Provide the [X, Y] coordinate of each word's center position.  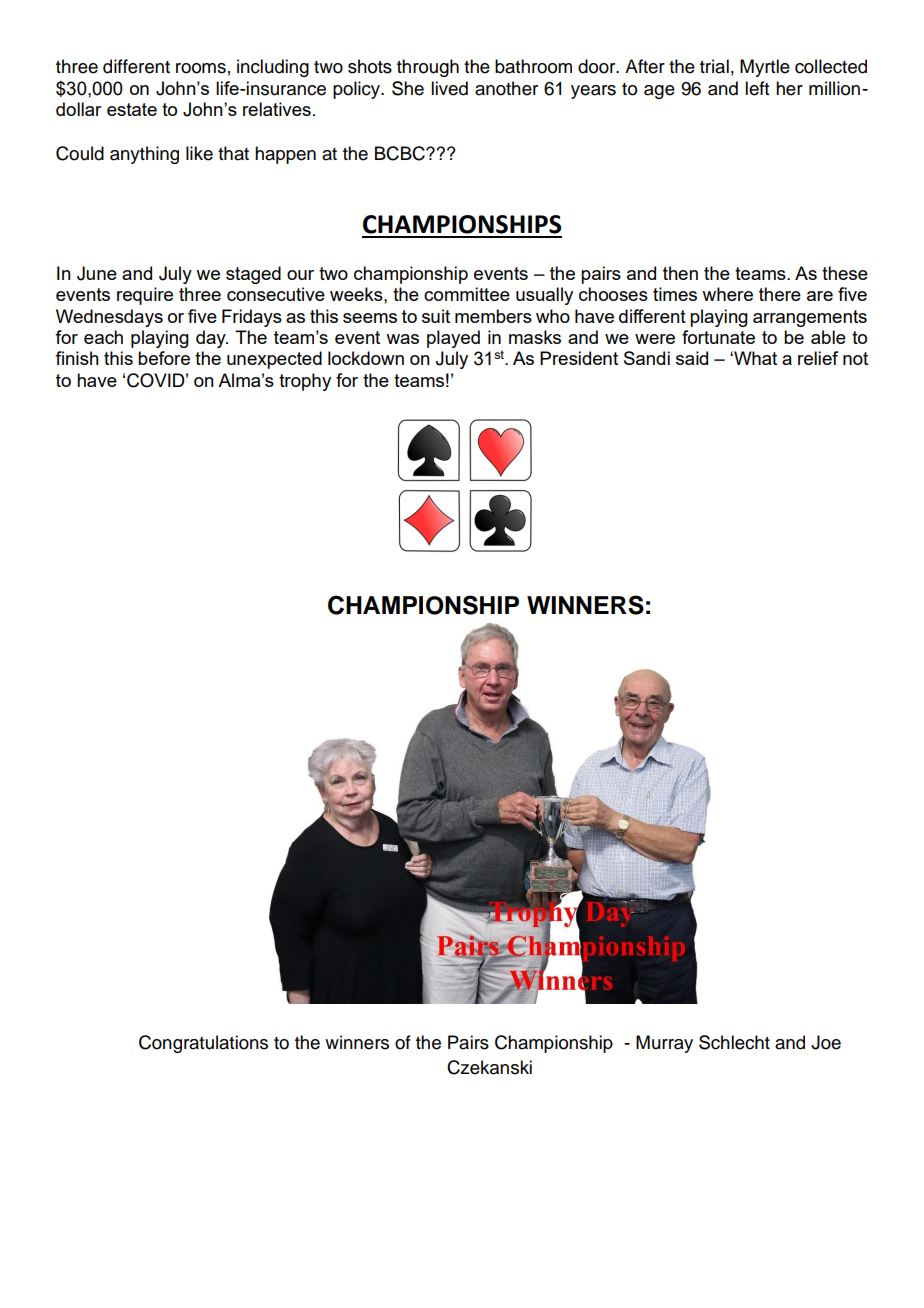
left [757, 88]
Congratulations [203, 1044]
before [164, 358]
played [453, 339]
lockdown [366, 358]
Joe [826, 1042]
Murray [664, 1044]
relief [818, 358]
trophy [305, 382]
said [692, 358]
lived [449, 88]
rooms [201, 68]
